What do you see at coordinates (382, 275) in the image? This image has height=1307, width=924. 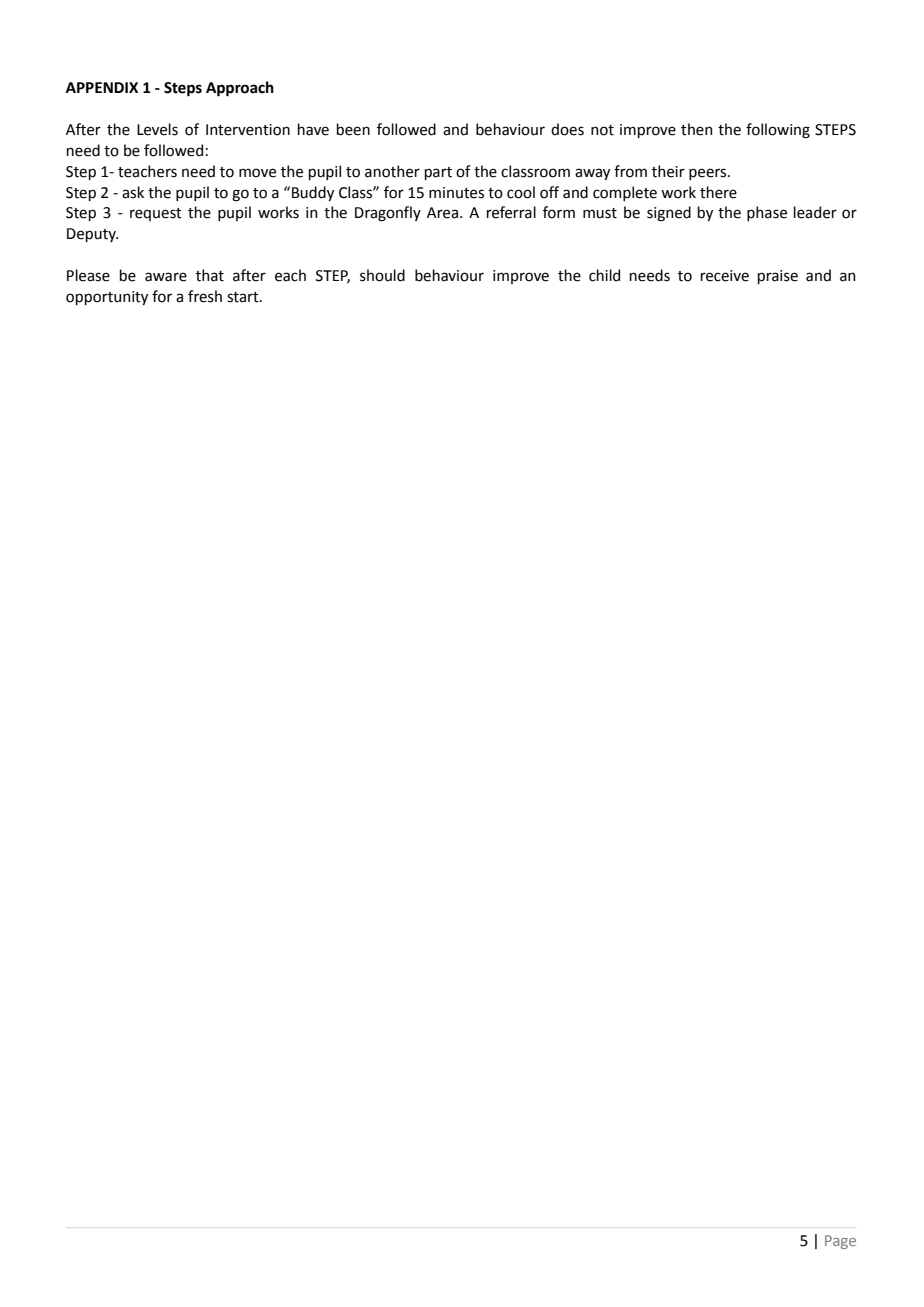 I see `should` at bounding box center [382, 275].
